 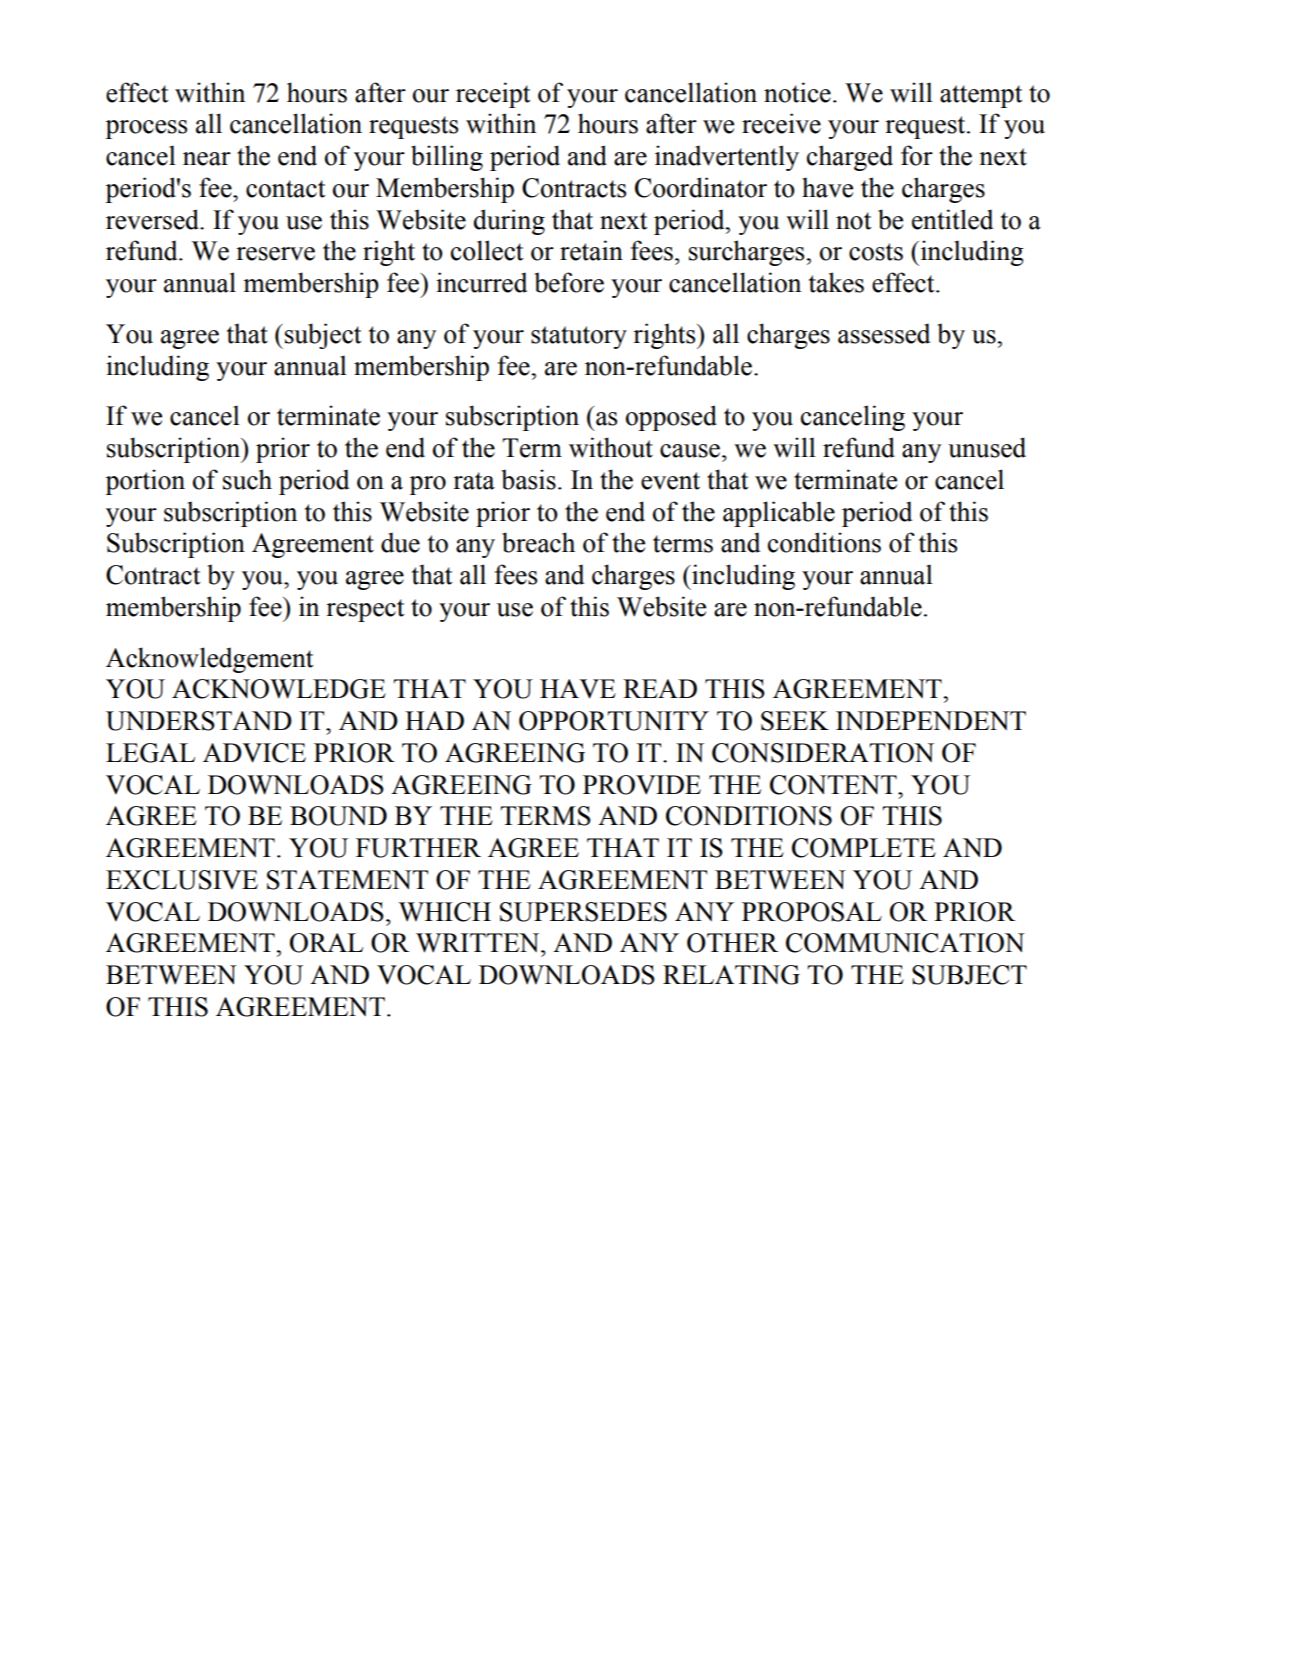 I want to click on unused, so click(x=987, y=447).
